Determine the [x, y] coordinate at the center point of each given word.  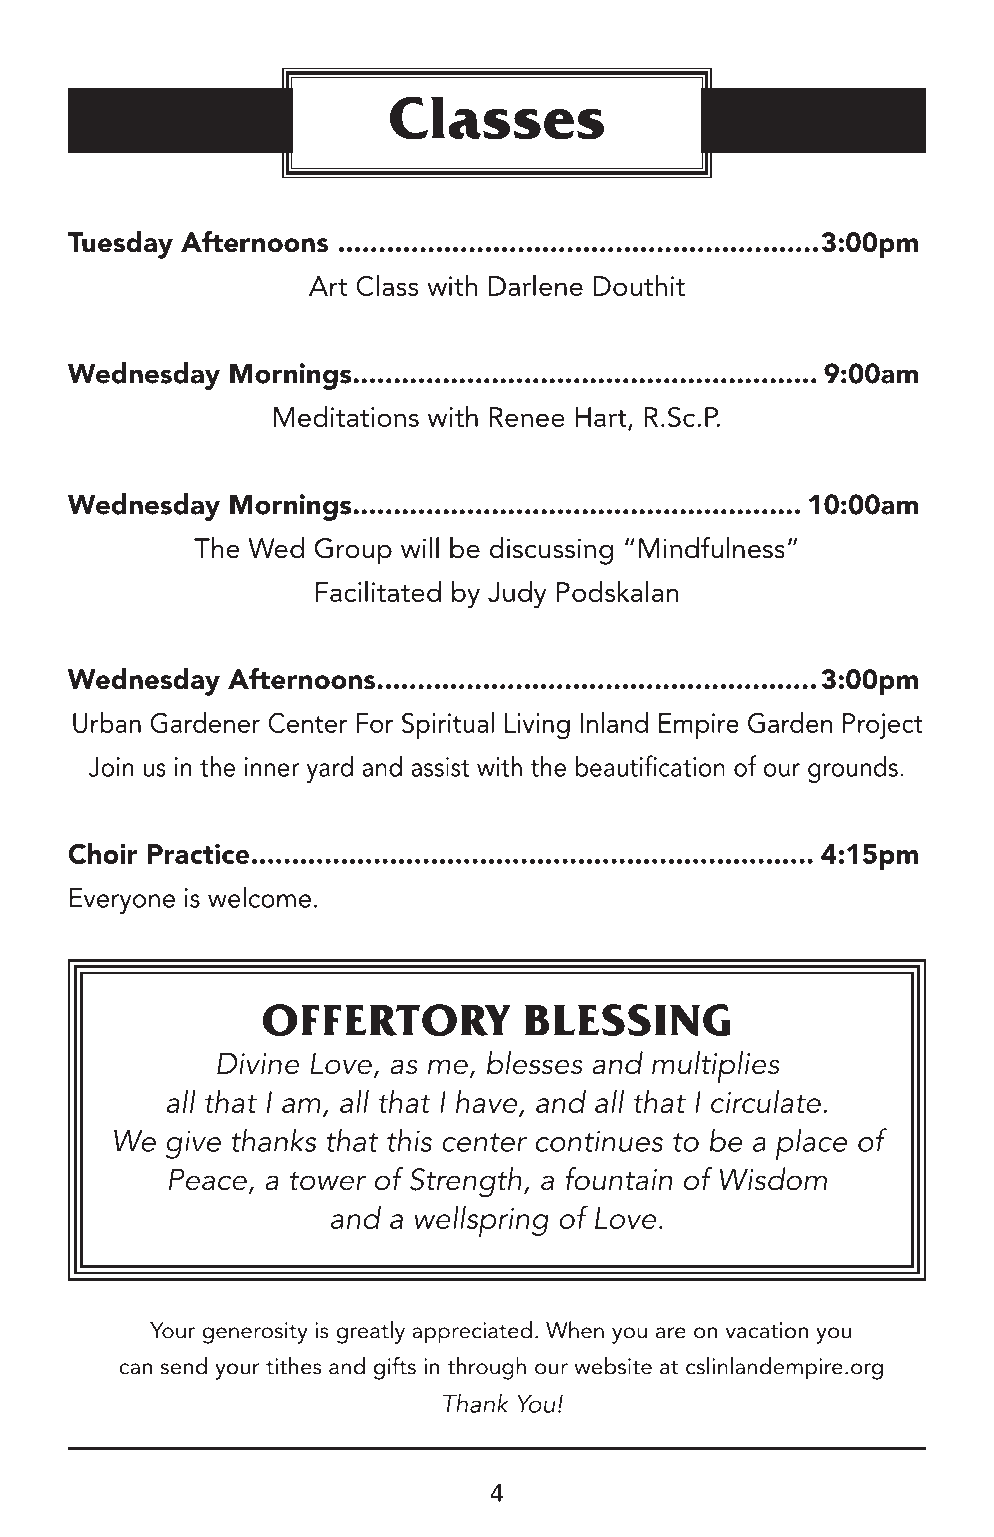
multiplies [716, 1067]
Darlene [536, 285]
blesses [535, 1063]
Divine [258, 1063]
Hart [602, 418]
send [183, 1366]
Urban [107, 723]
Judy [517, 595]
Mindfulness [712, 548]
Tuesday [120, 245]
